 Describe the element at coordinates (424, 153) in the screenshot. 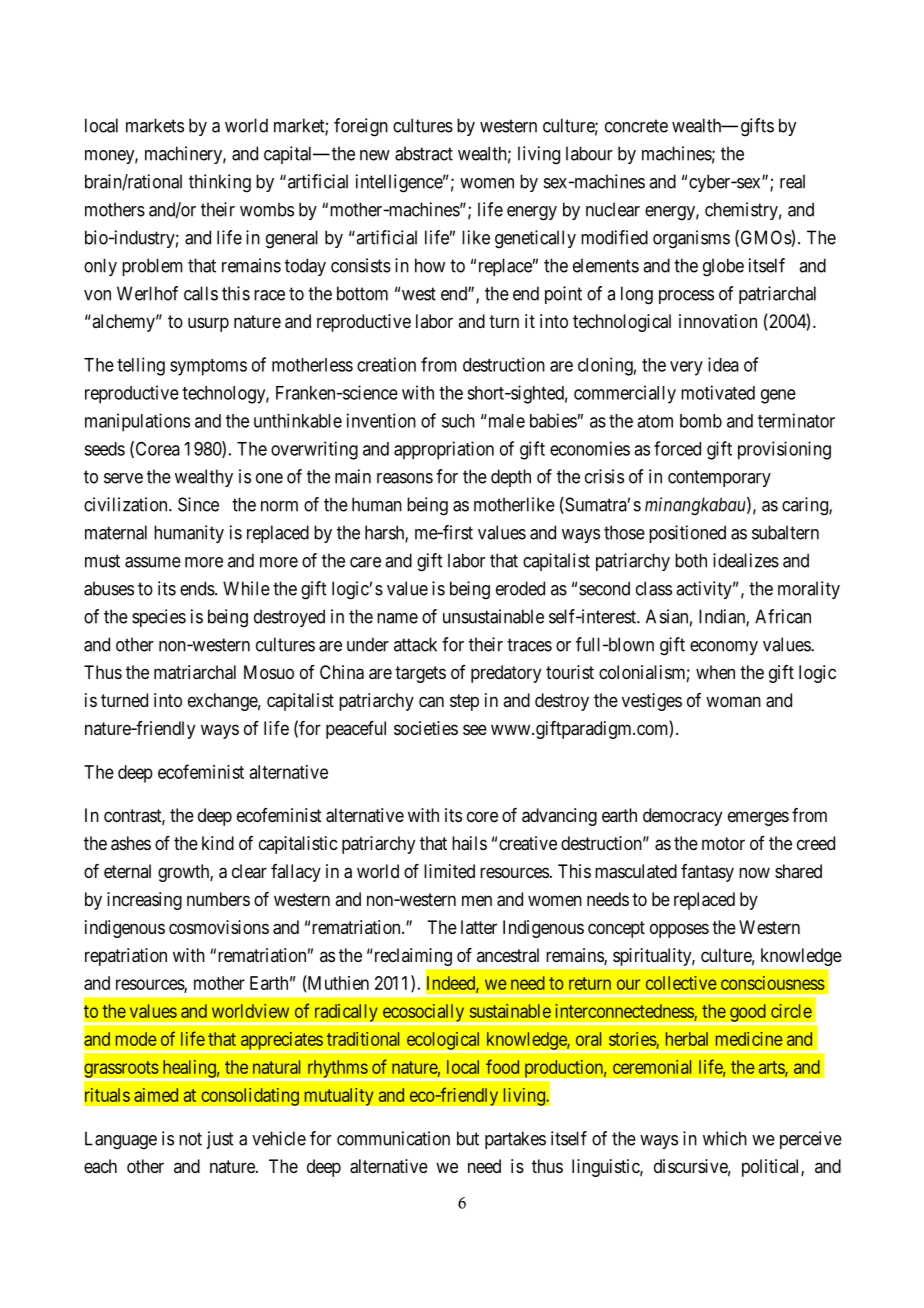

I see `abstract` at that location.
